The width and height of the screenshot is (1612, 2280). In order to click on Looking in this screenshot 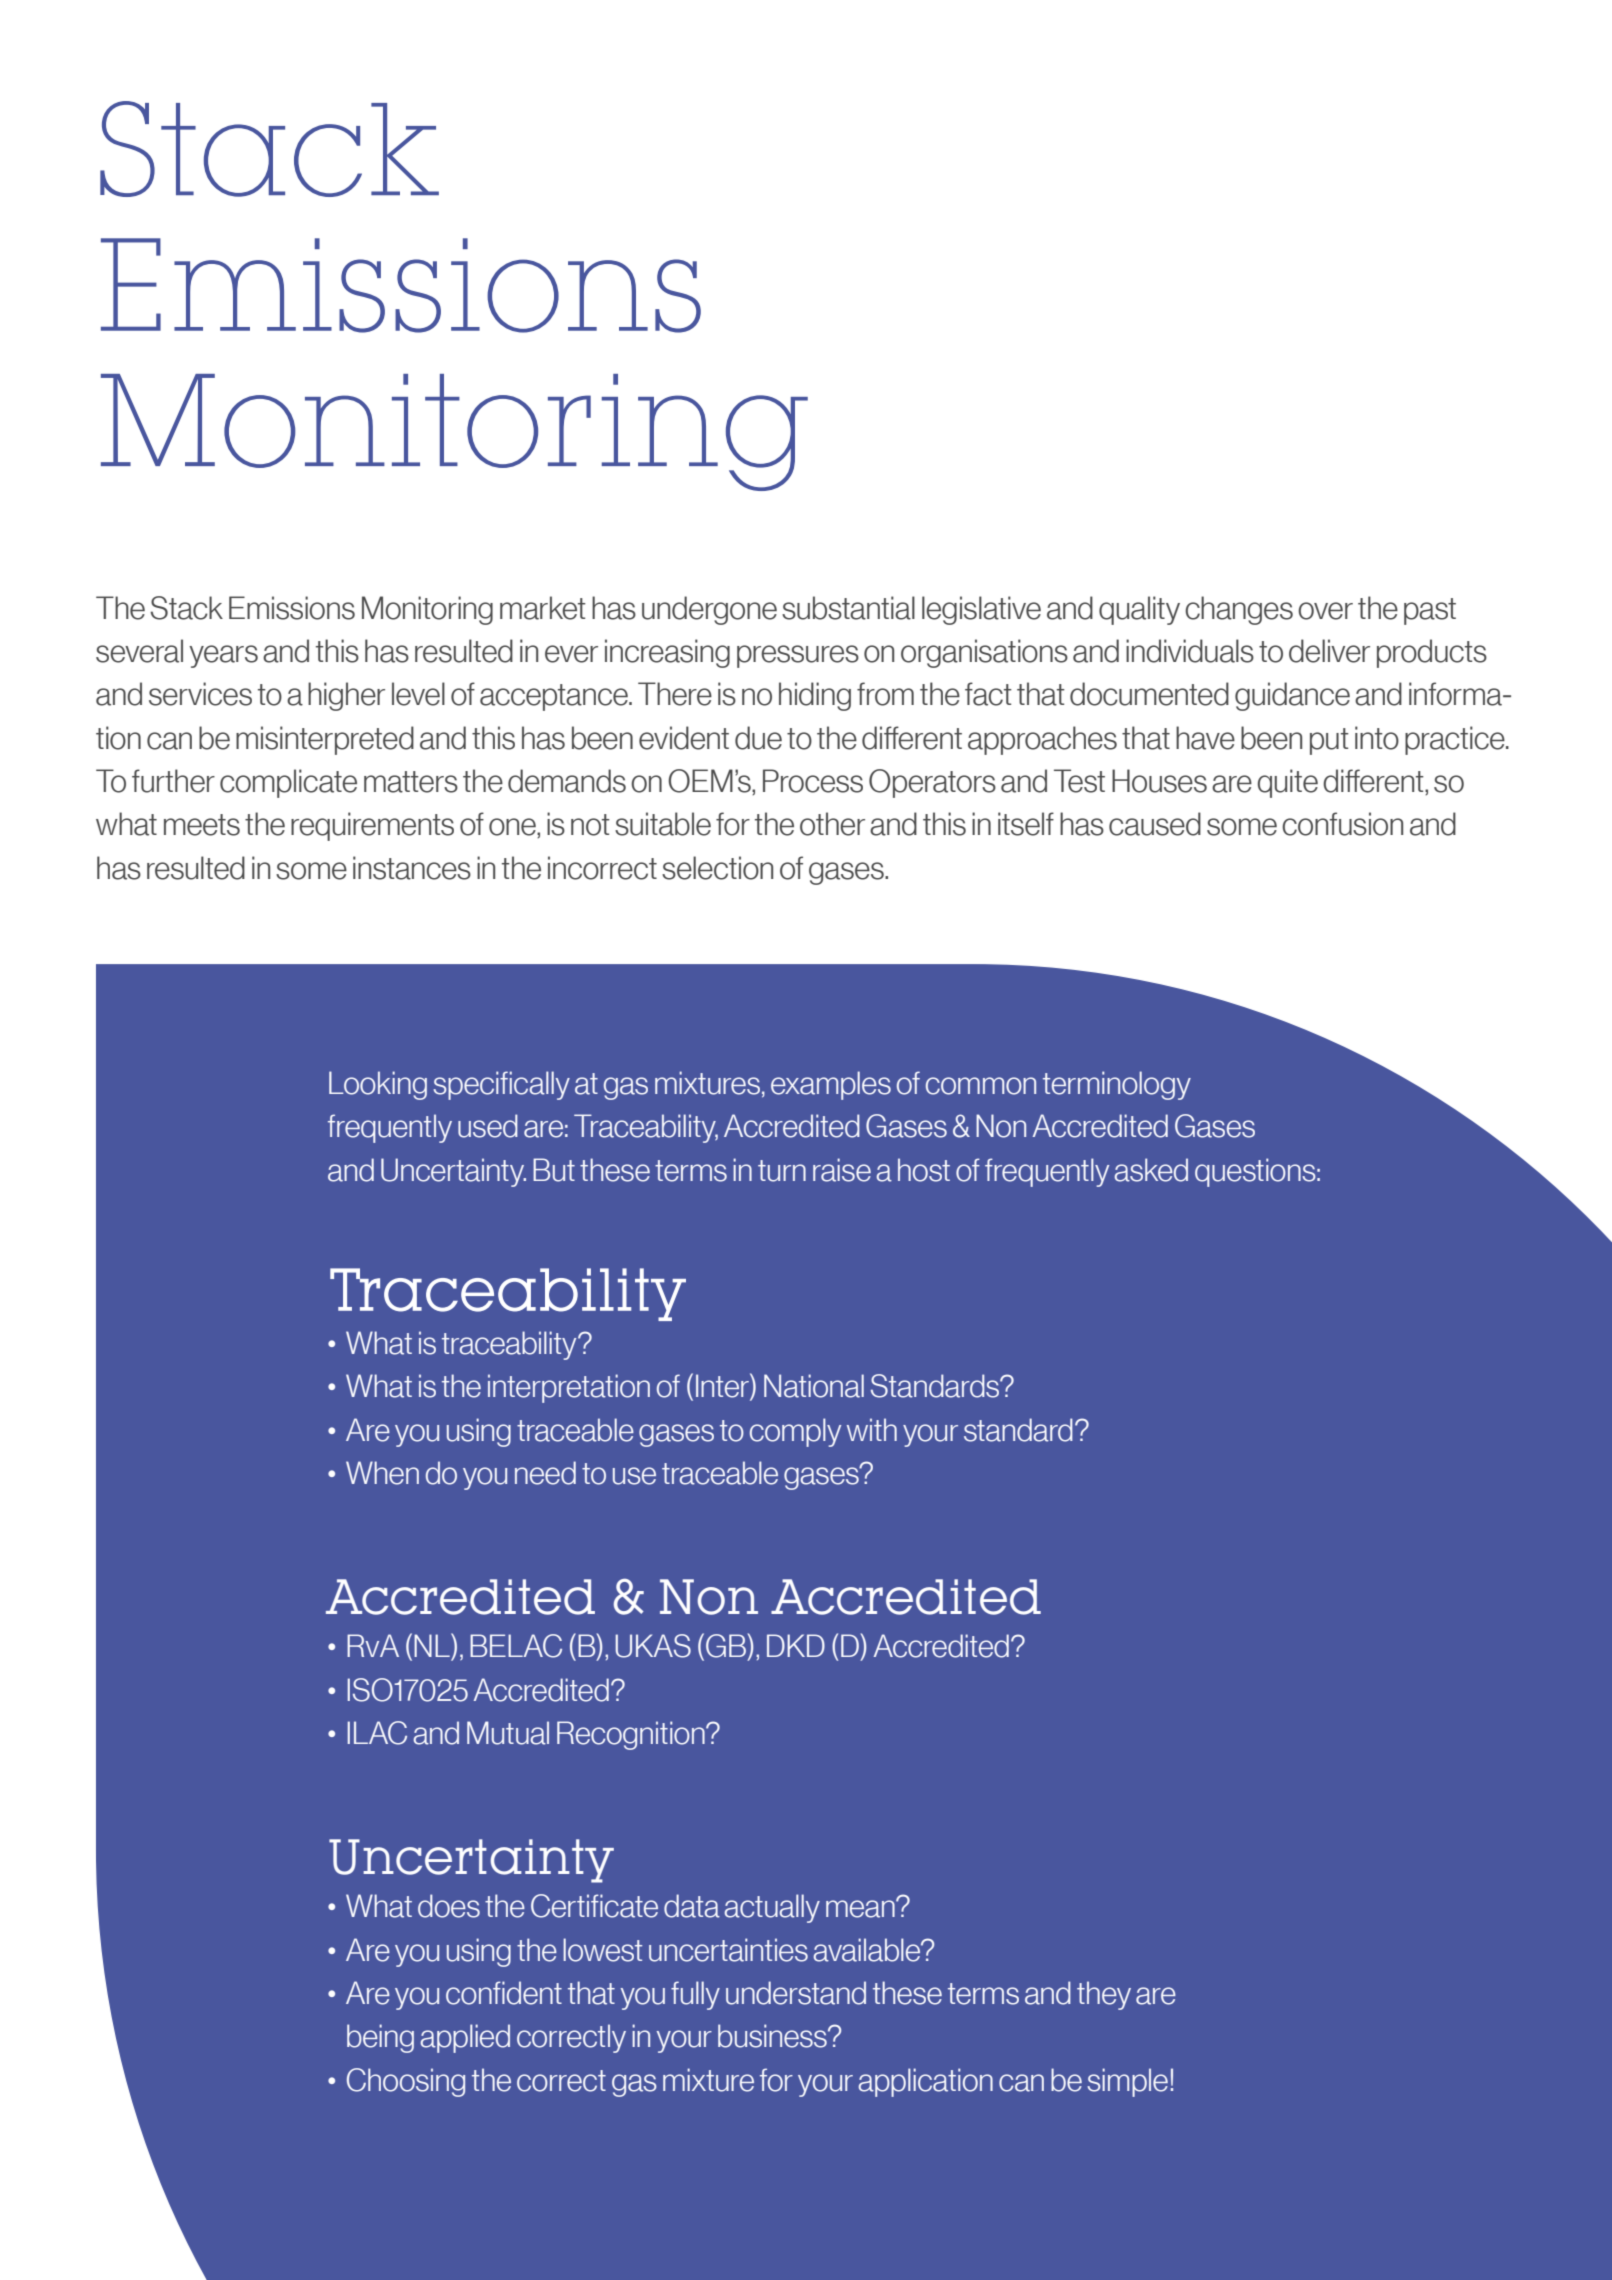, I will do `click(378, 1085)`.
